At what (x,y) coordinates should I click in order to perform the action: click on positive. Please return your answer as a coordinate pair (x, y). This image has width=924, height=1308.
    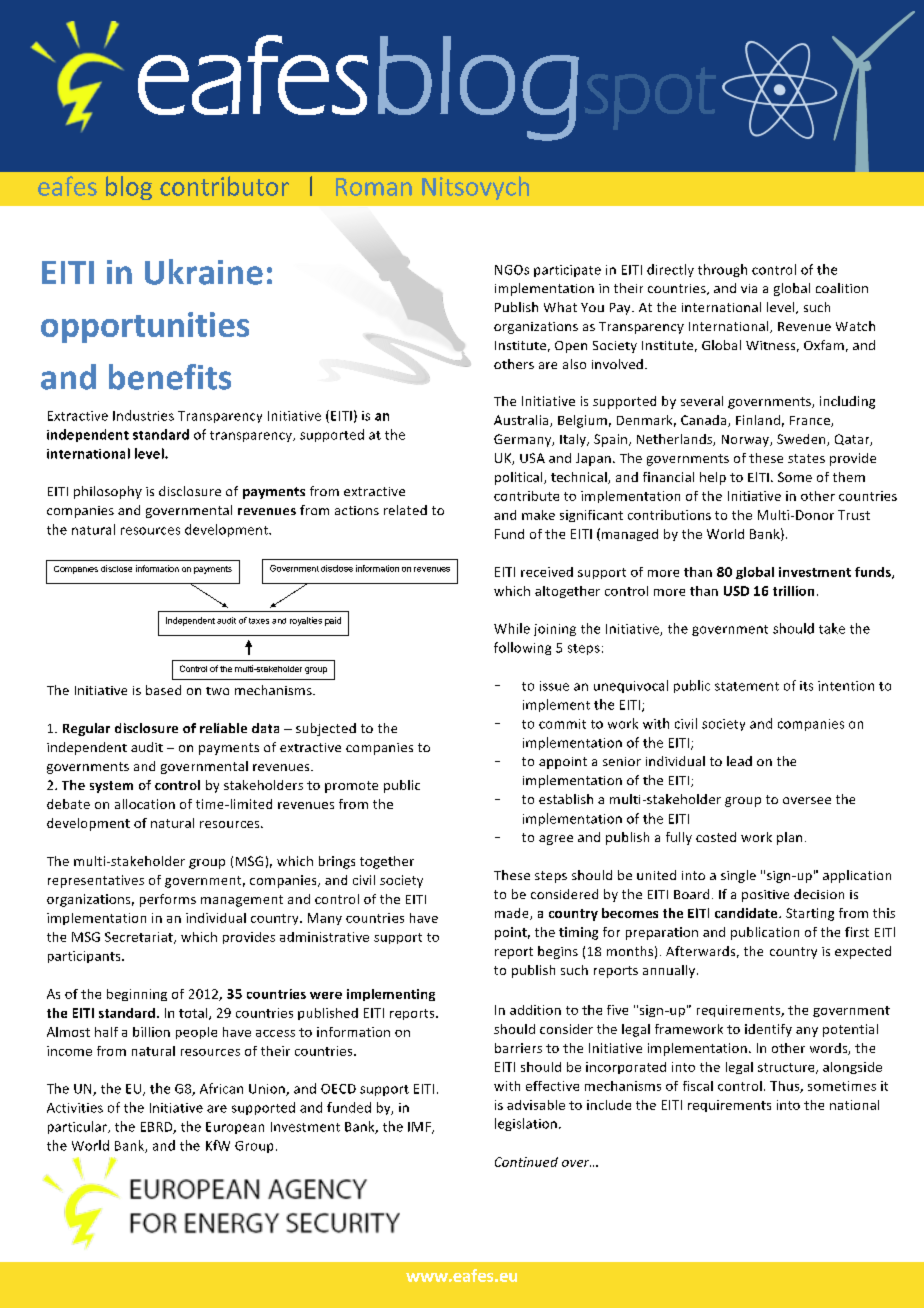
    Looking at the image, I should click on (765, 896).
